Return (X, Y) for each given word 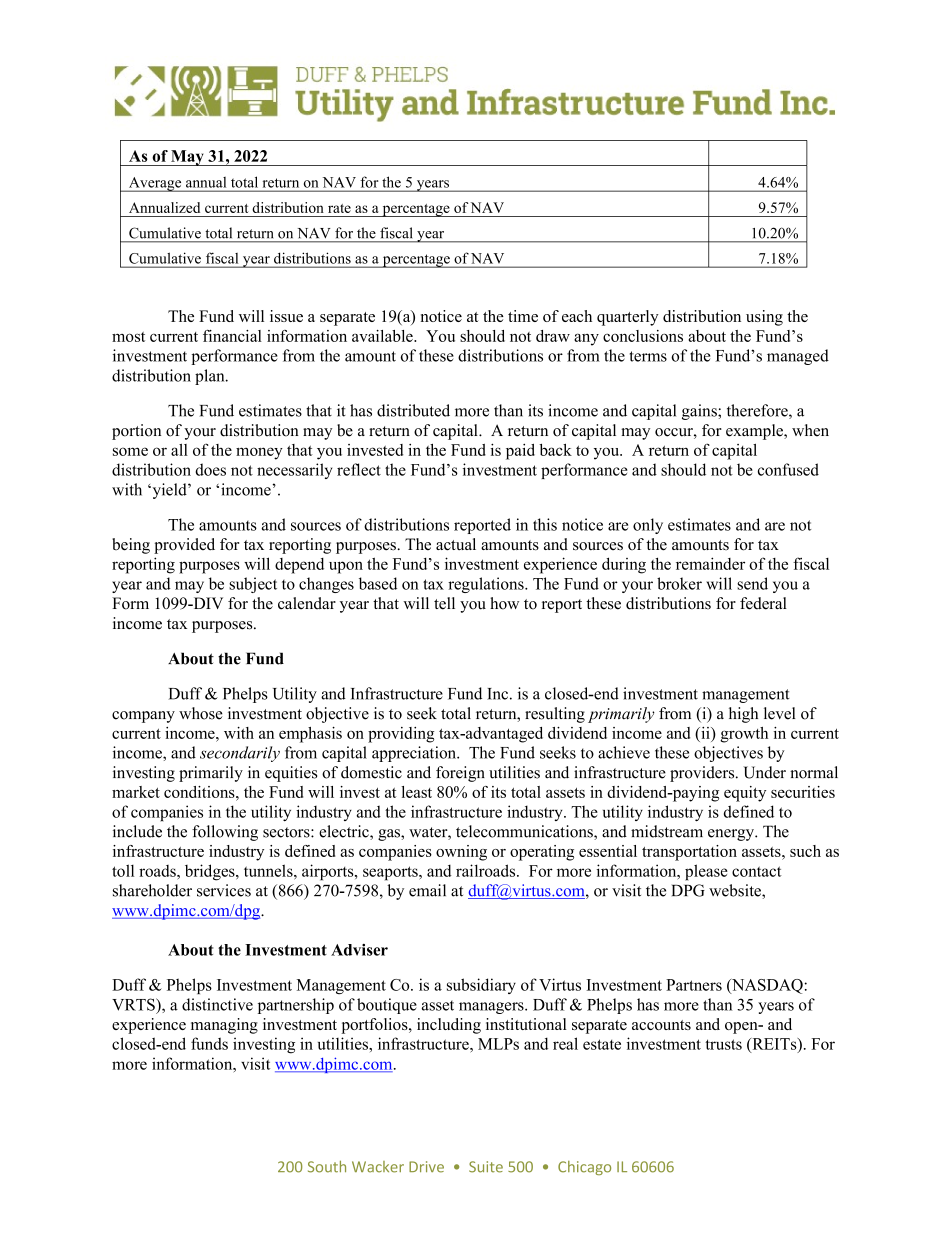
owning (461, 853)
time (523, 316)
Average (155, 184)
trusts (723, 1044)
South (327, 1166)
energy (732, 835)
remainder (710, 563)
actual (456, 544)
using (764, 318)
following (225, 833)
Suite (486, 1167)
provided (184, 546)
